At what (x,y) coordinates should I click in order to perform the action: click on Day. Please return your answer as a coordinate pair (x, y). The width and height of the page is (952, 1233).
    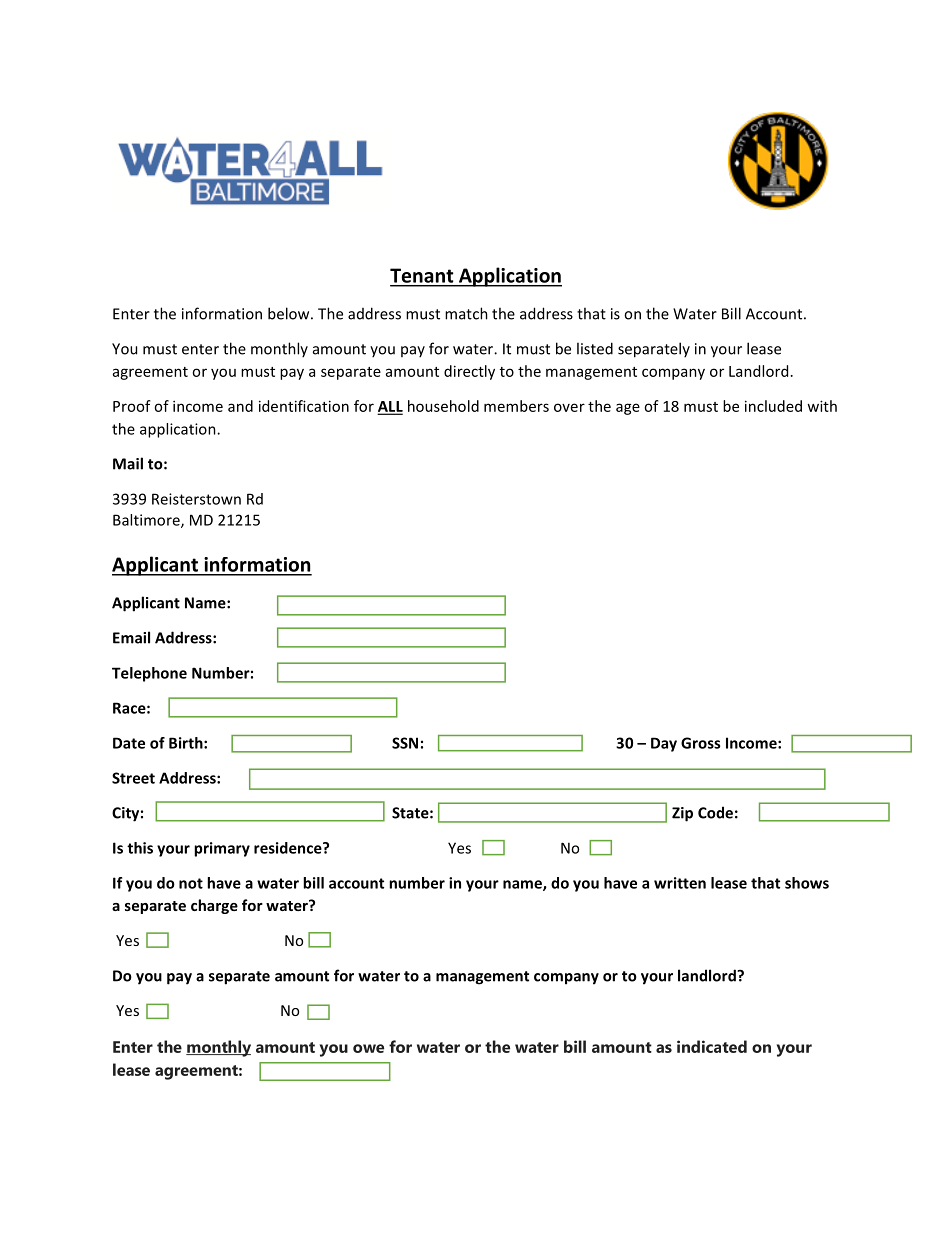
    Looking at the image, I should click on (664, 744).
